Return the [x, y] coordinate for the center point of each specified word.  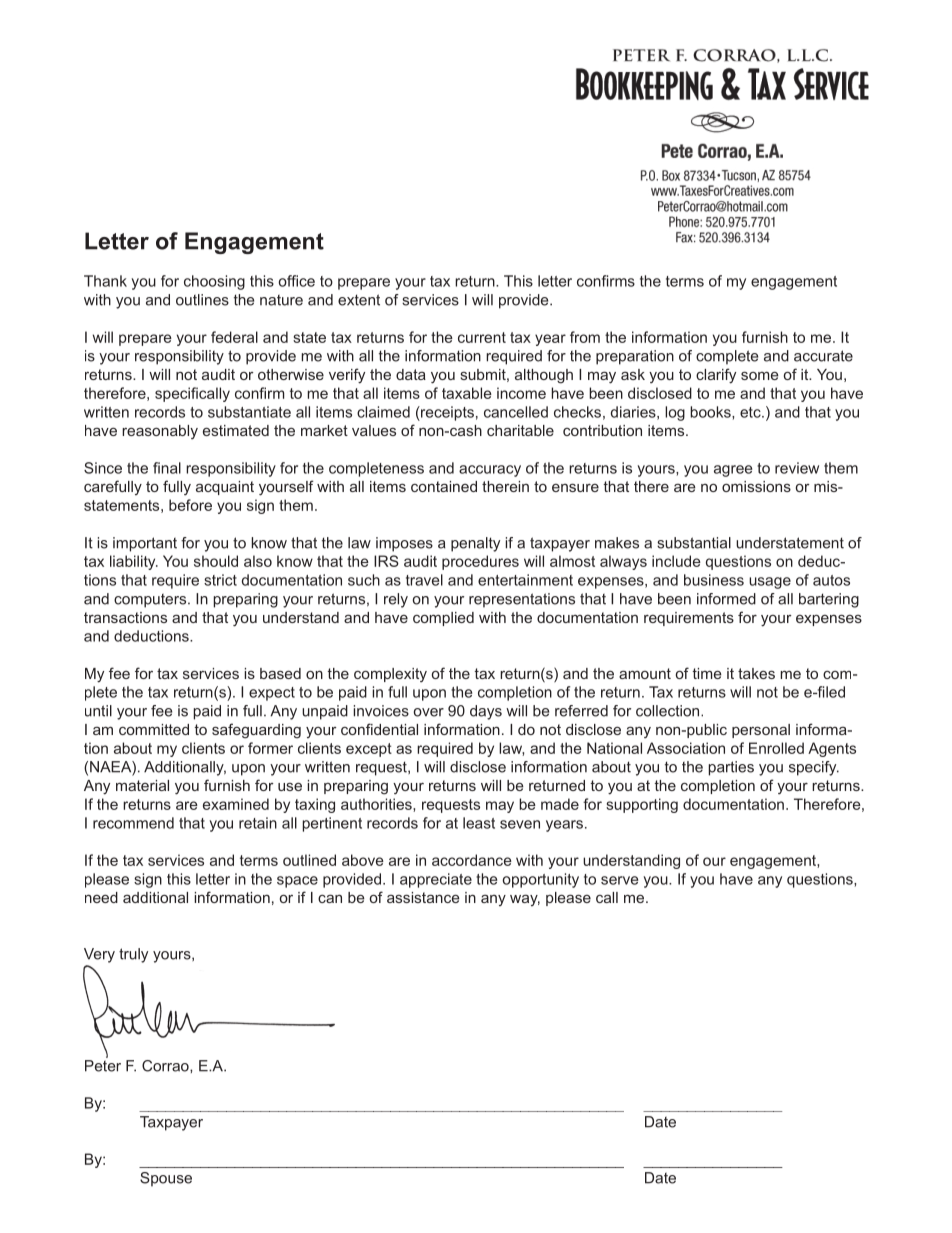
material [142, 785]
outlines [202, 300]
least [479, 823]
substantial [694, 543]
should [216, 561]
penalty [475, 544]
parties [731, 768]
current [482, 337]
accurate [823, 356]
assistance [423, 897]
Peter [103, 1066]
